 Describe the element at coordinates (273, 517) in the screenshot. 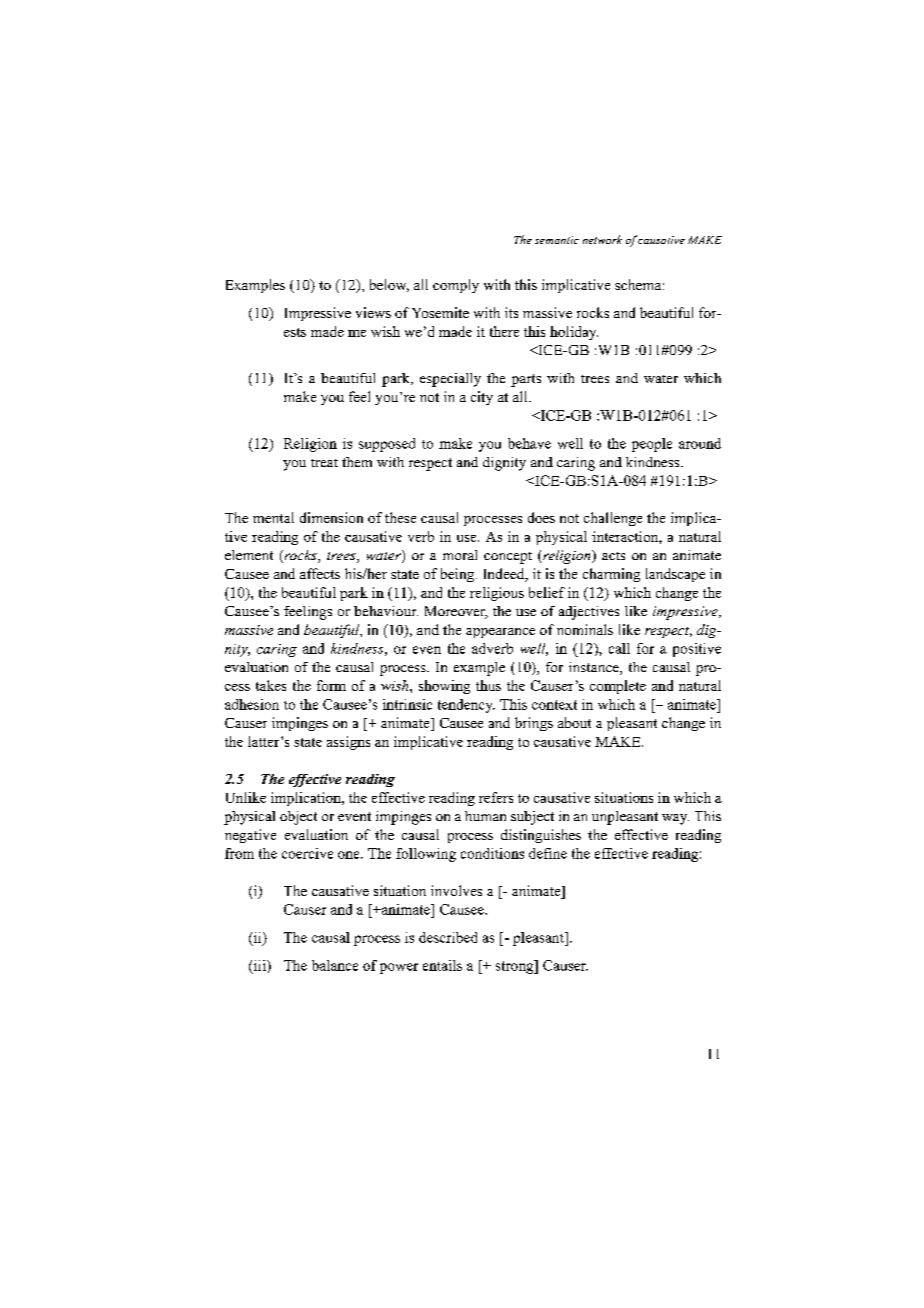

I see `mental` at that location.
